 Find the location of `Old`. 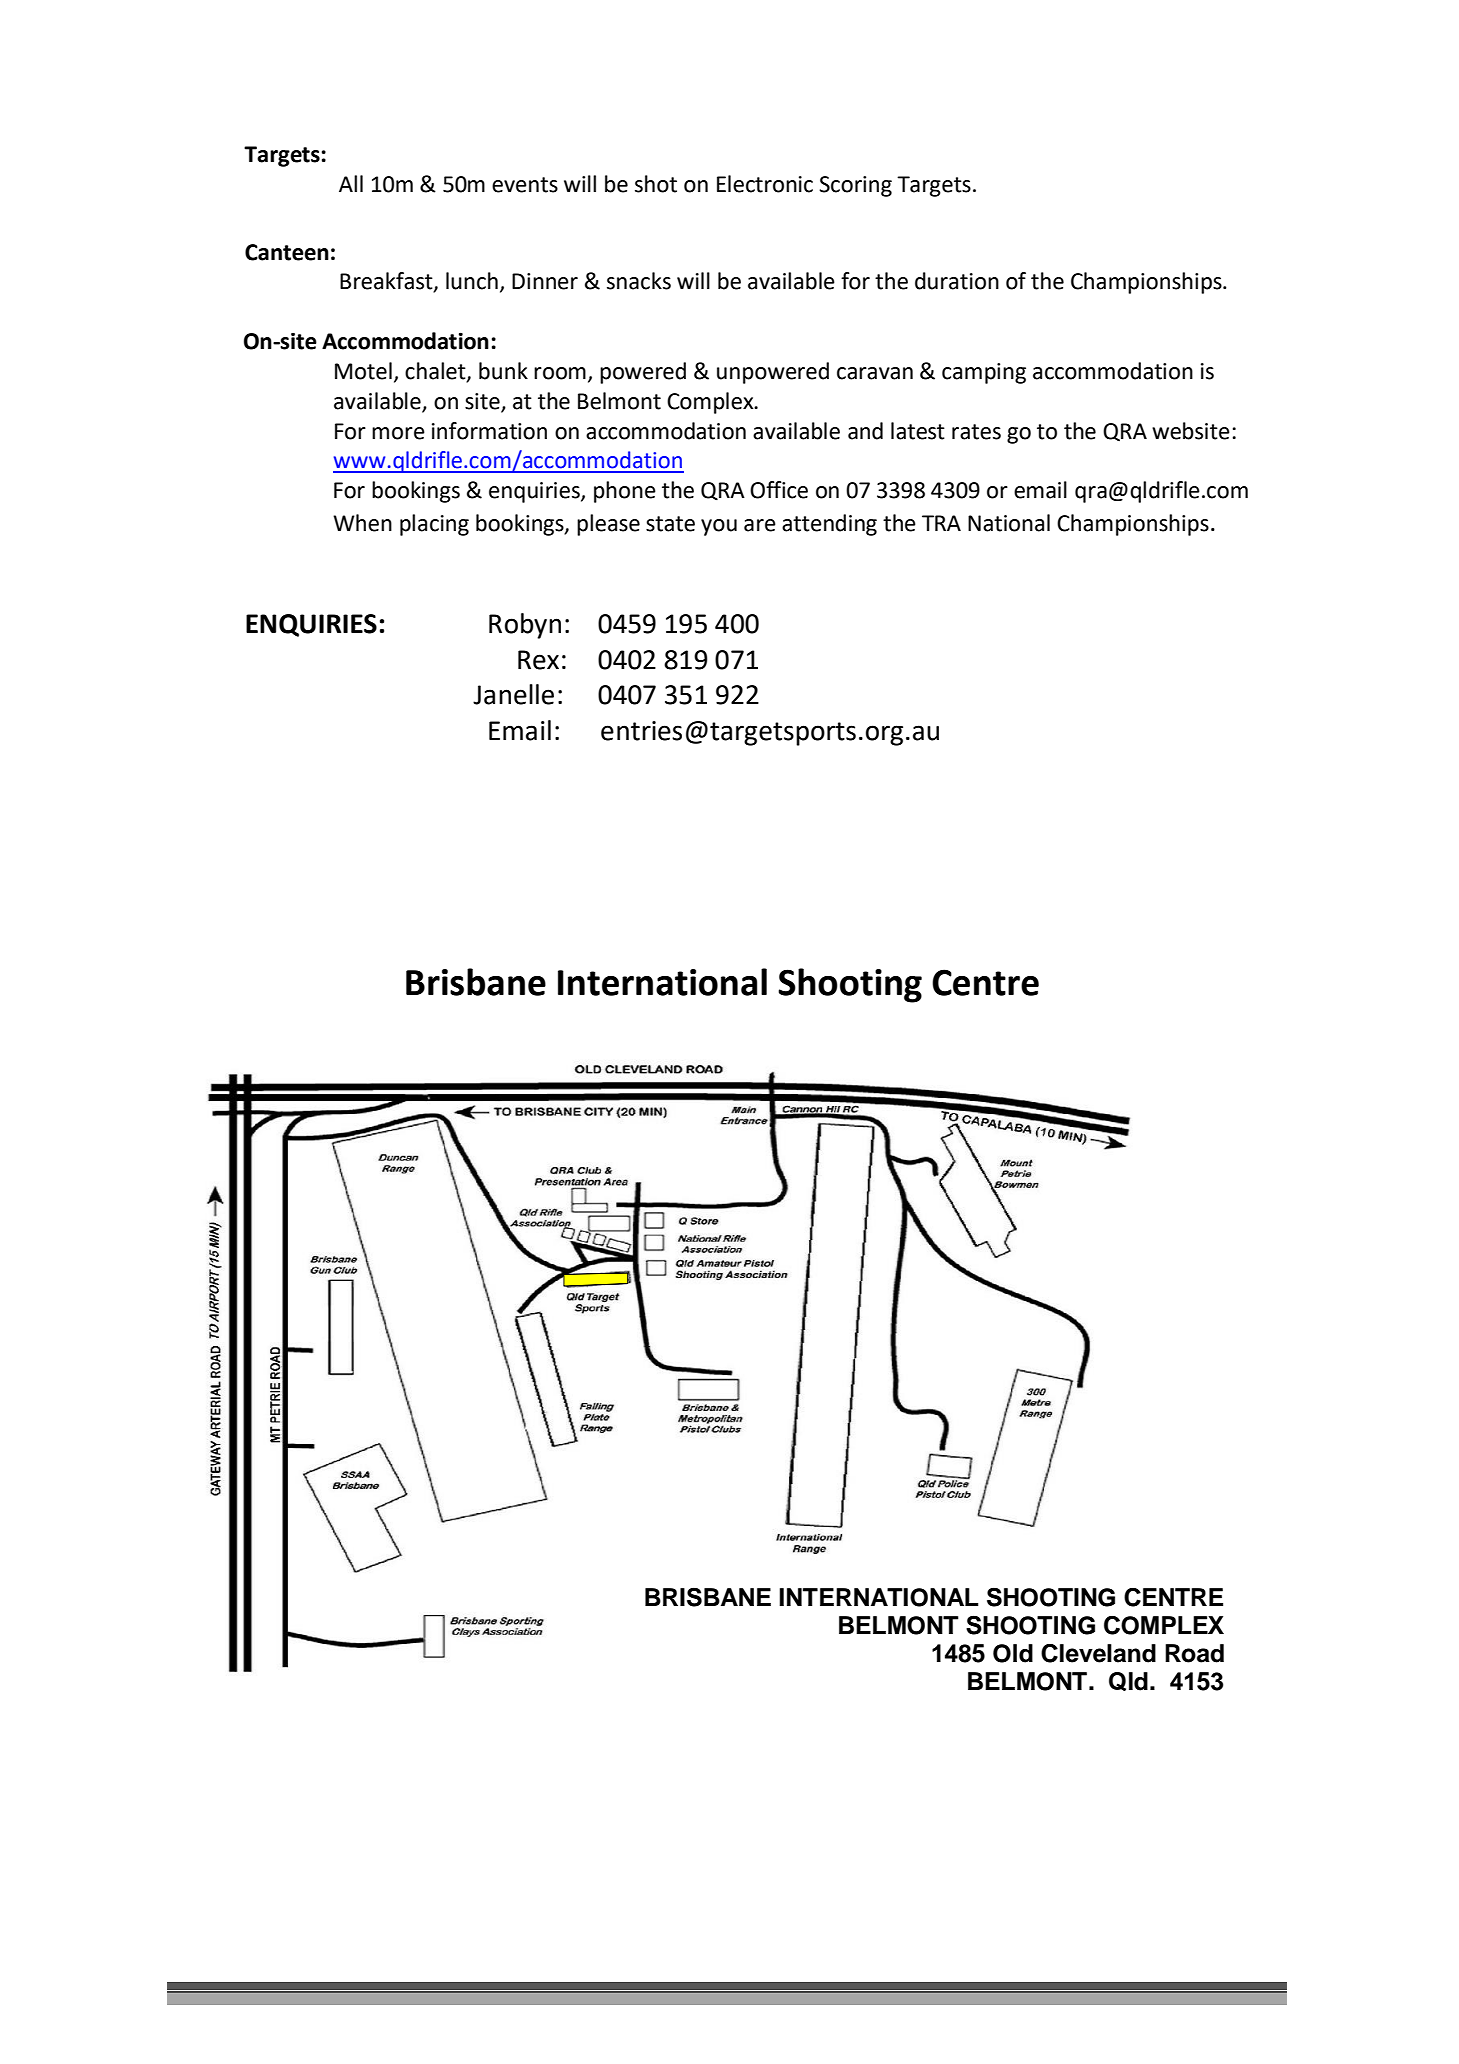

Old is located at coordinates (1013, 1653).
